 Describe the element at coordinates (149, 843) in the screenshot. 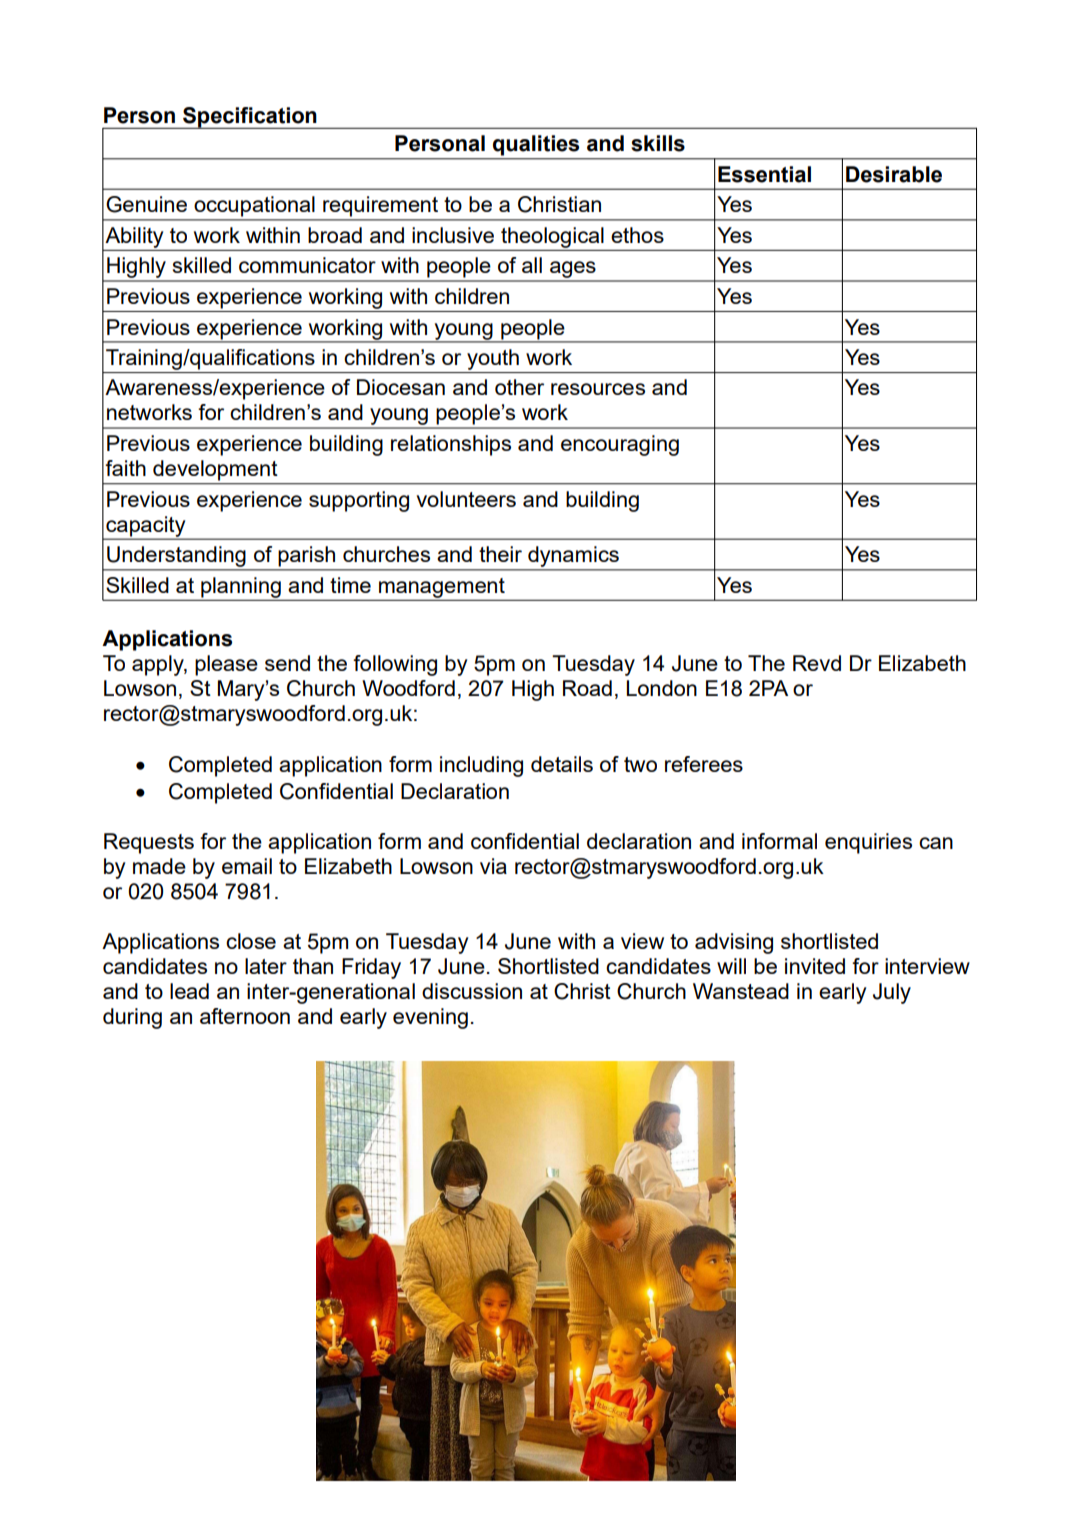

I see `Requests` at that location.
